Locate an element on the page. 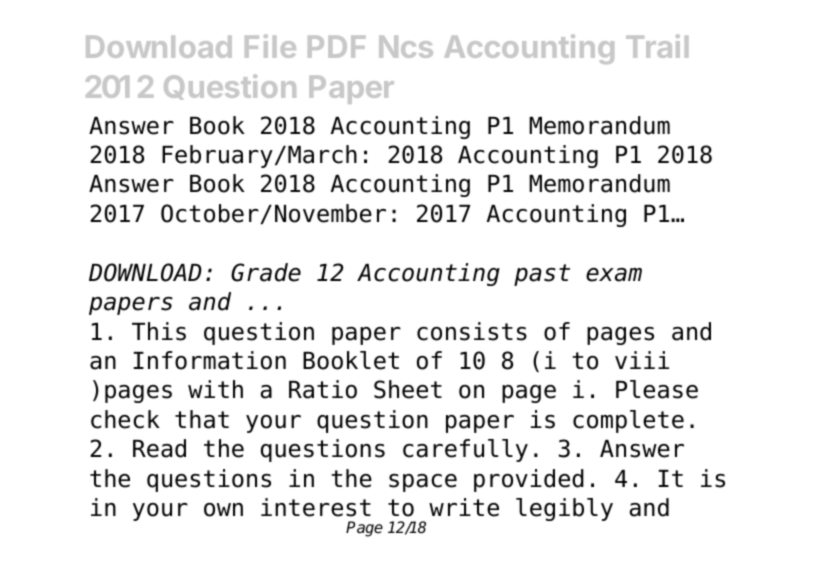 The width and height of the document is (824, 584). Read is located at coordinates (159, 448).
